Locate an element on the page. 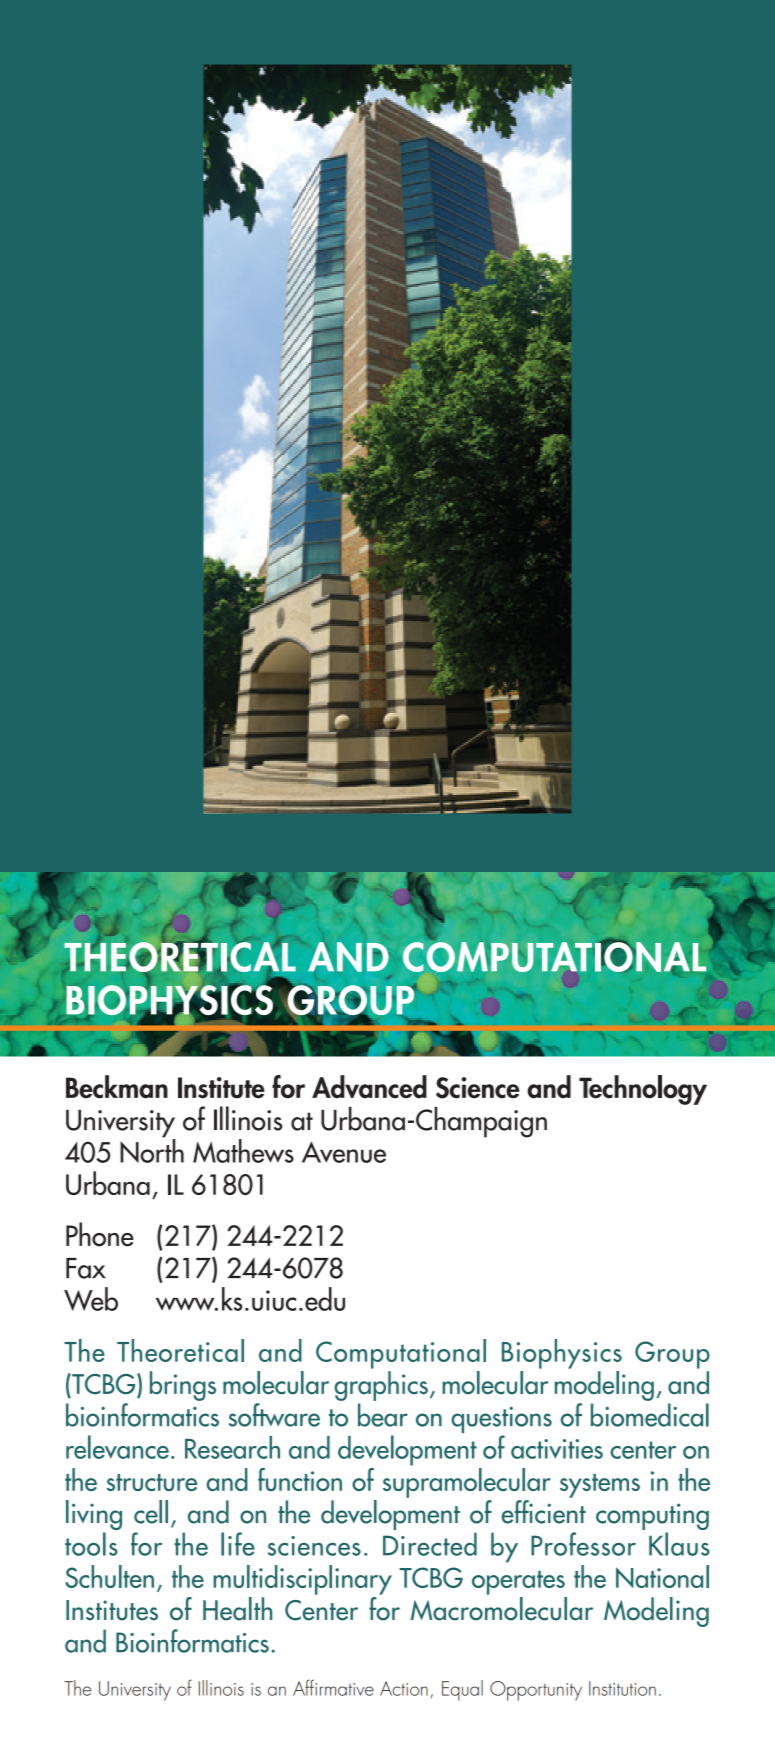  graphics is located at coordinates (381, 1386).
